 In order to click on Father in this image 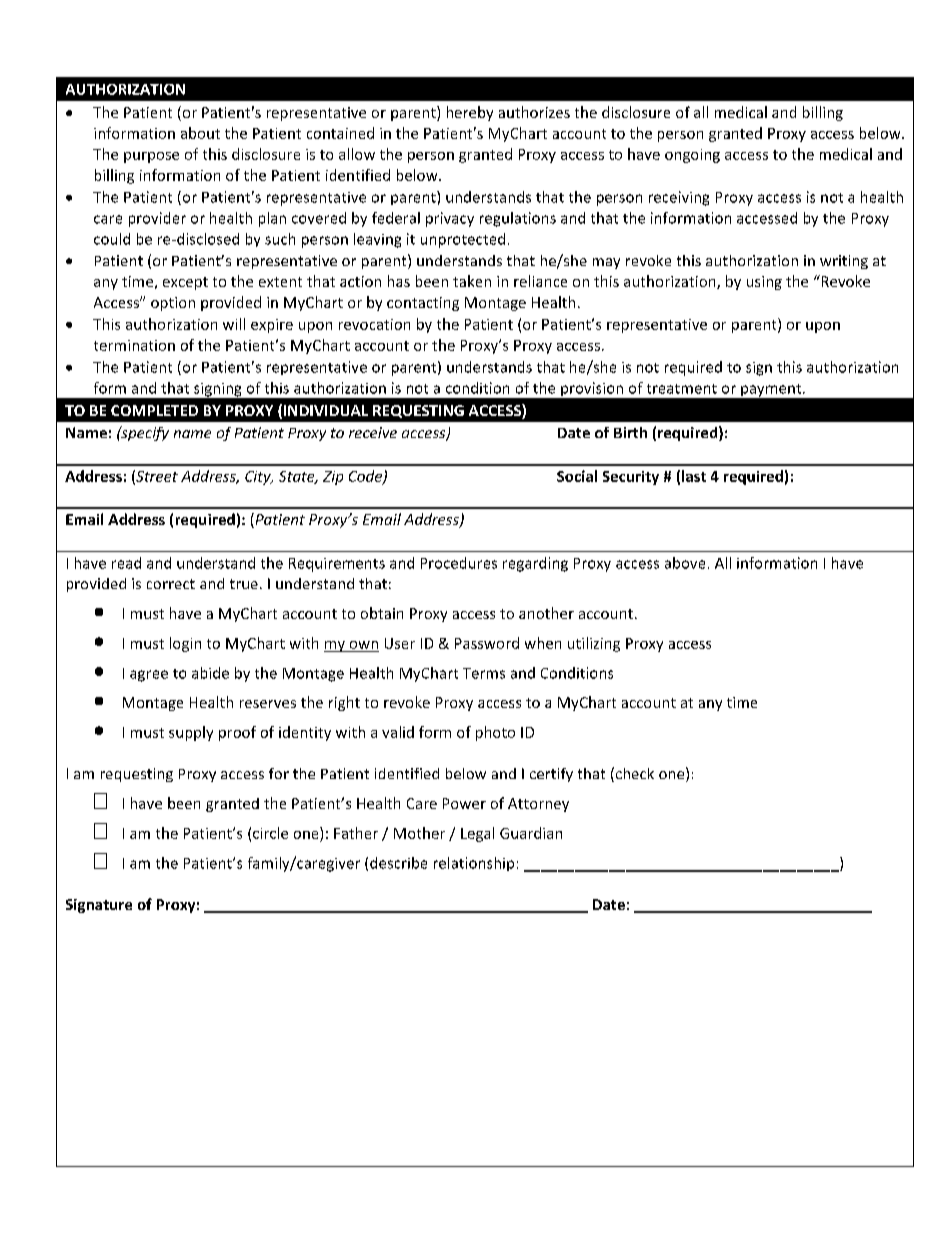, I will do `click(356, 833)`.
